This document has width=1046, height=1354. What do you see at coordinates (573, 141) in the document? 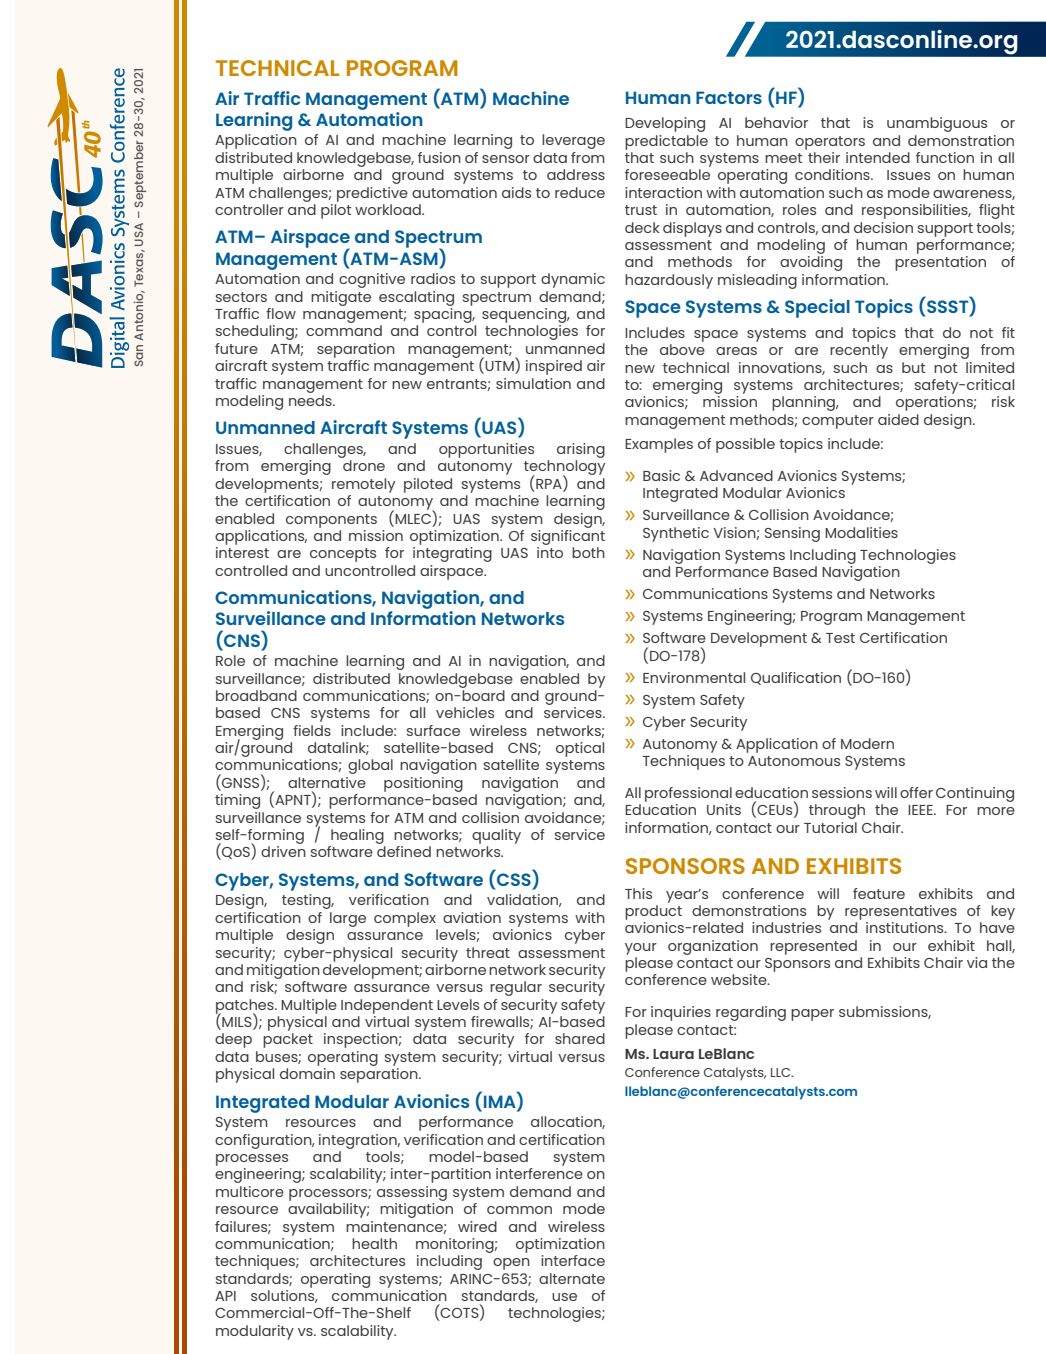
I see `leverage` at bounding box center [573, 141].
